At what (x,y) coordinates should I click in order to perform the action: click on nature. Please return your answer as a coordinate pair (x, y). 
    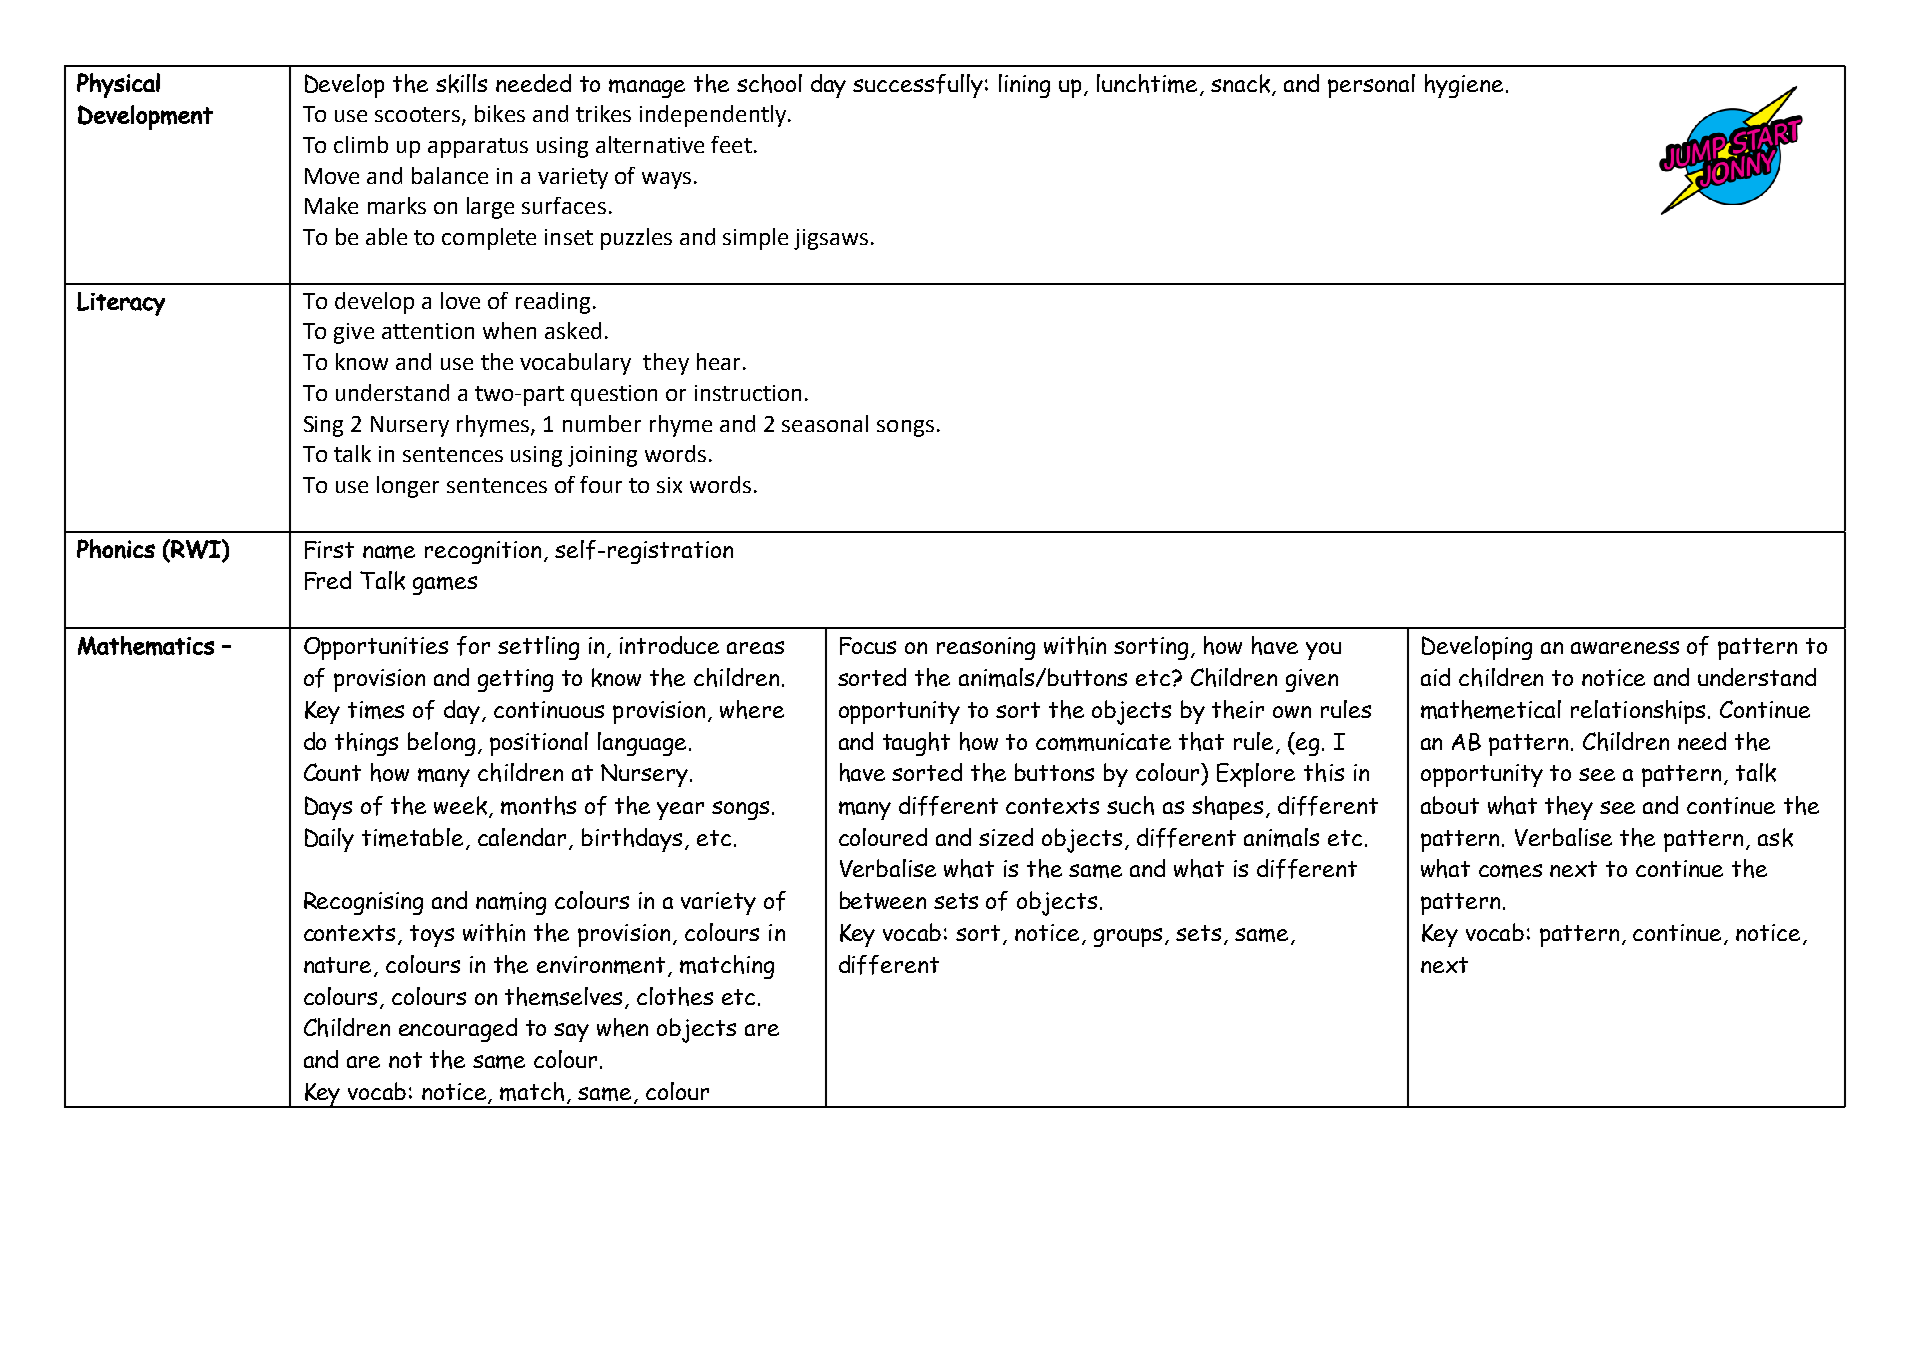
    Looking at the image, I should click on (339, 966).
